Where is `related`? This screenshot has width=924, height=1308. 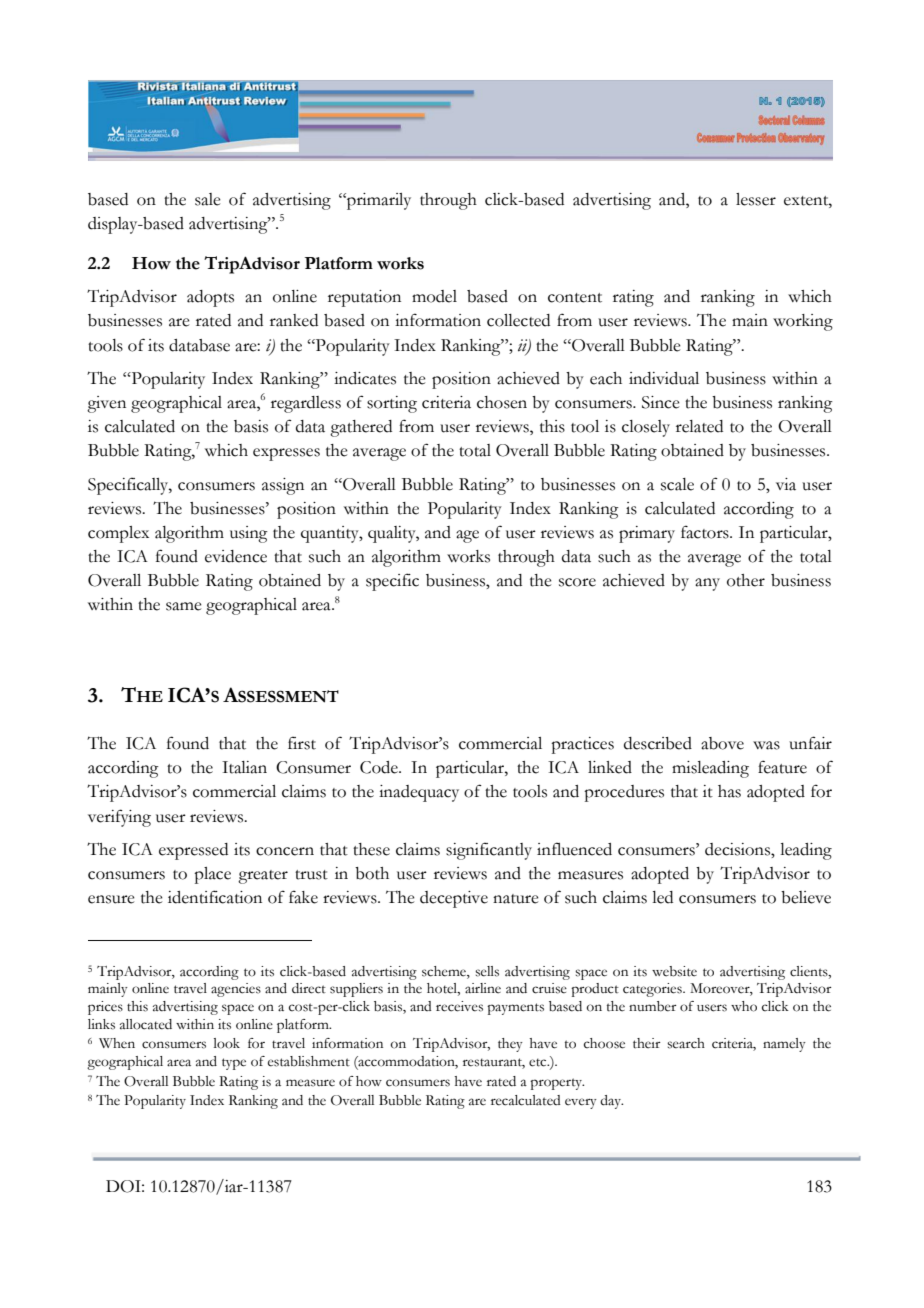 related is located at coordinates (699, 426).
